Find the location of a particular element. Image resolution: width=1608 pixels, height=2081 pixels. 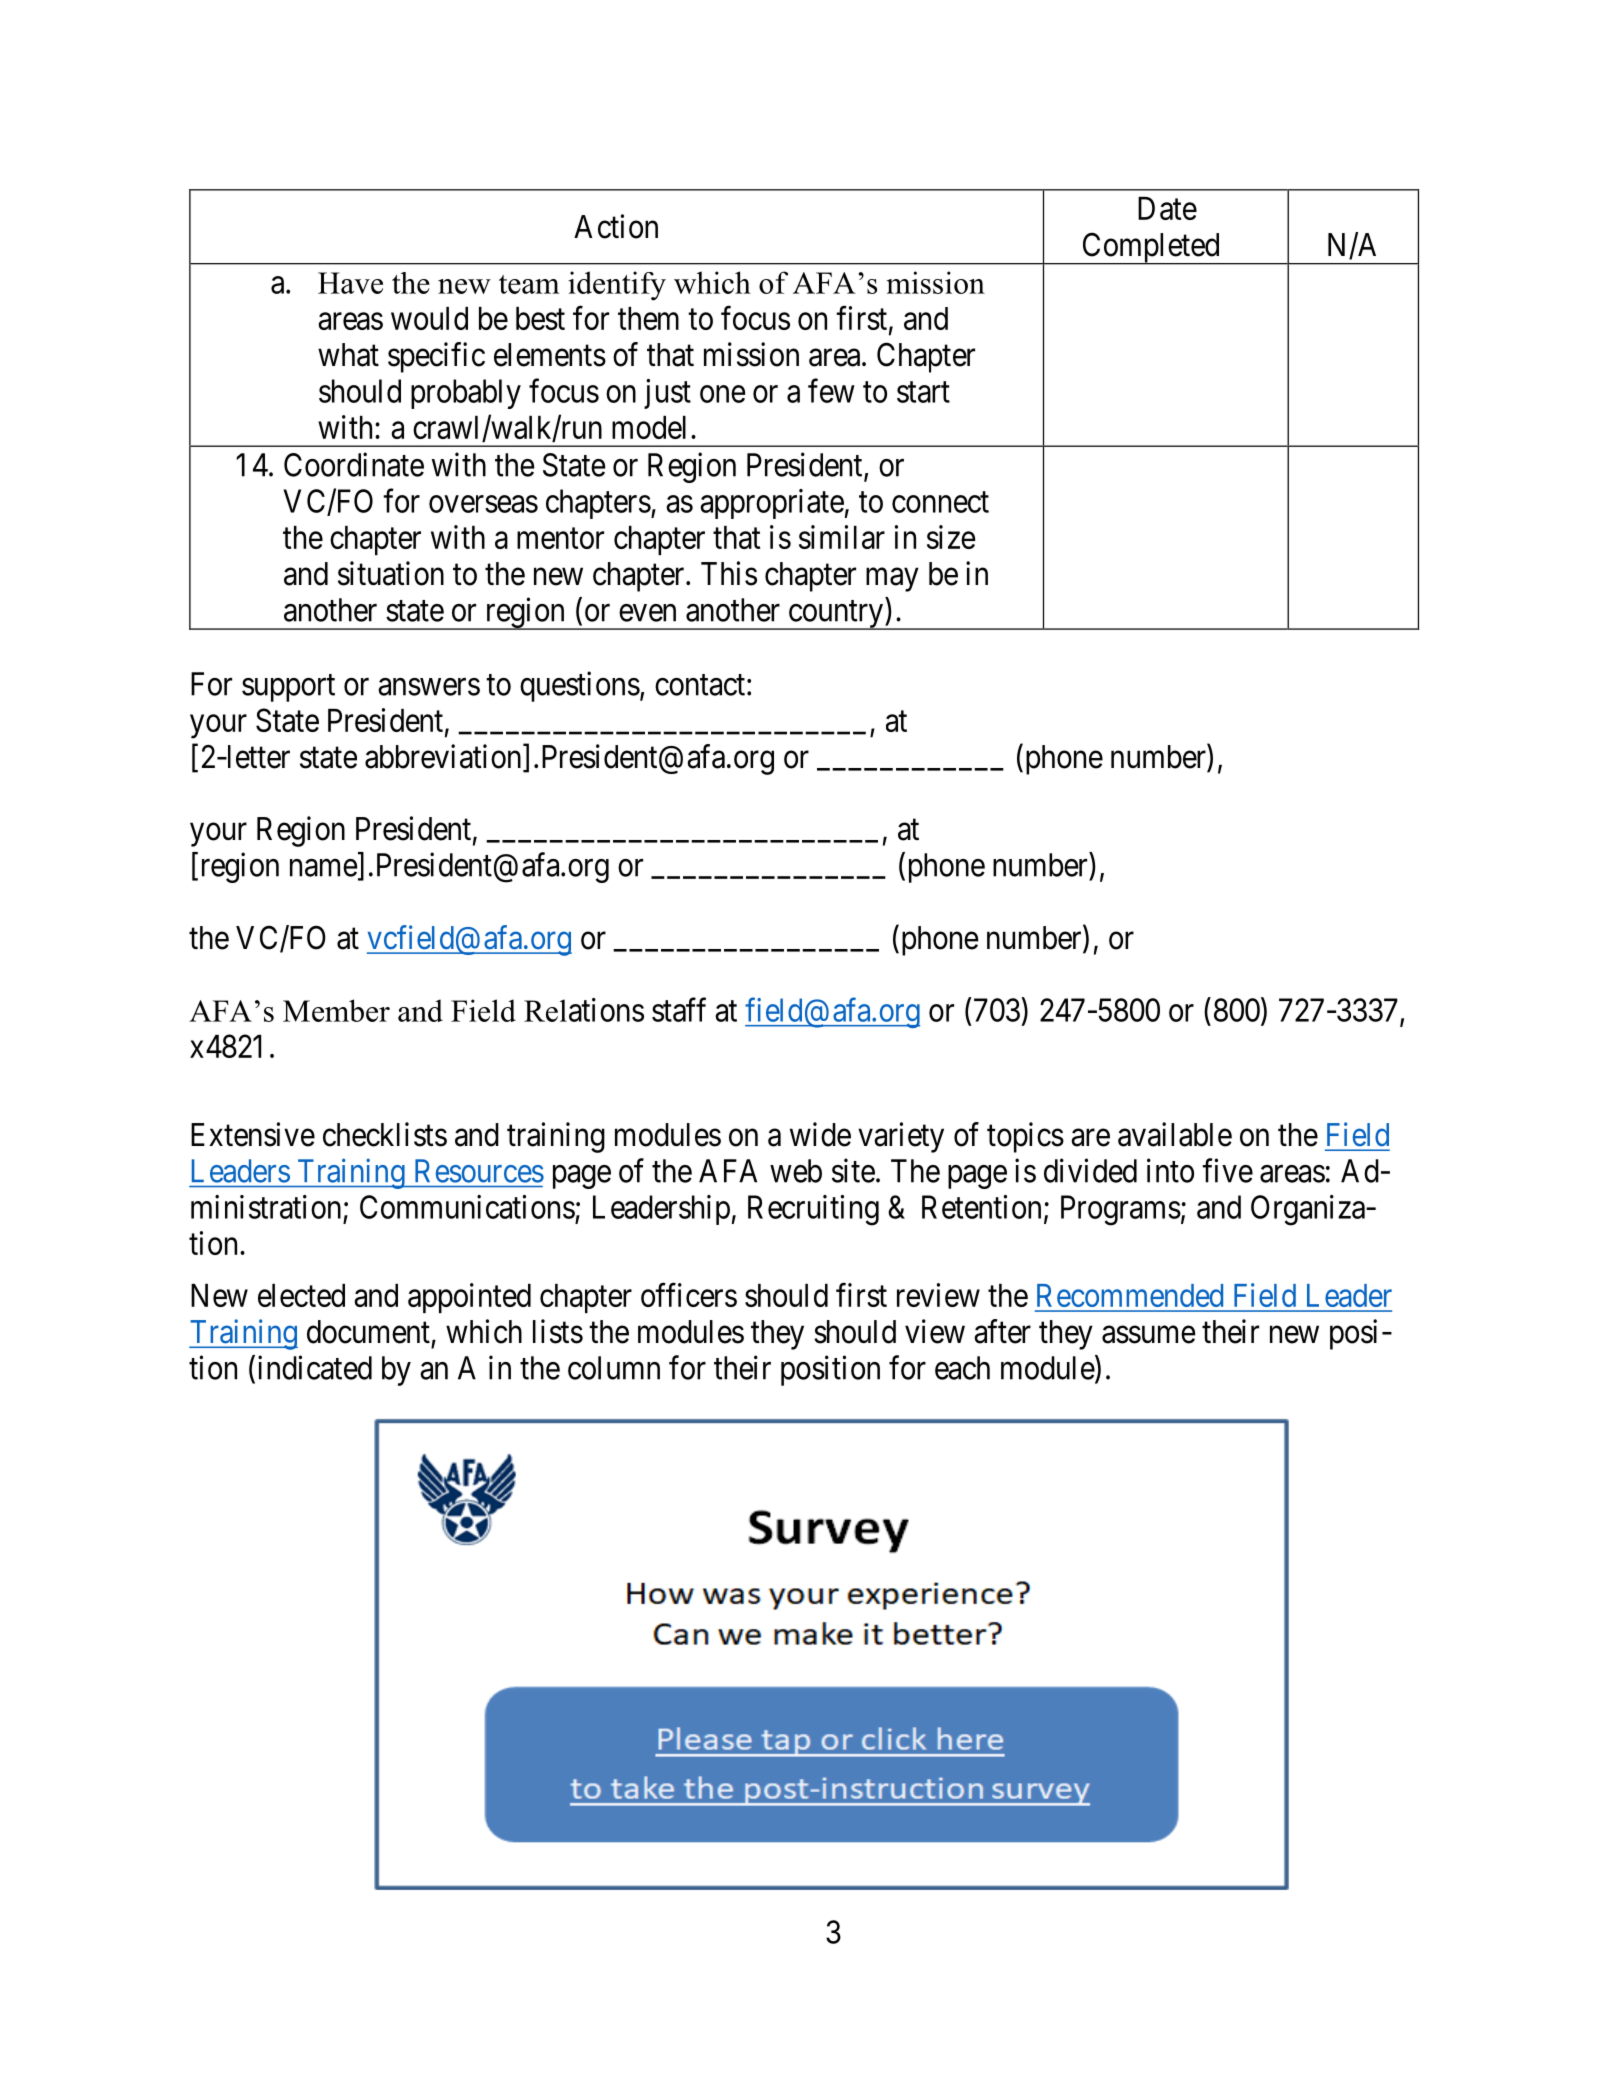

size is located at coordinates (951, 537).
